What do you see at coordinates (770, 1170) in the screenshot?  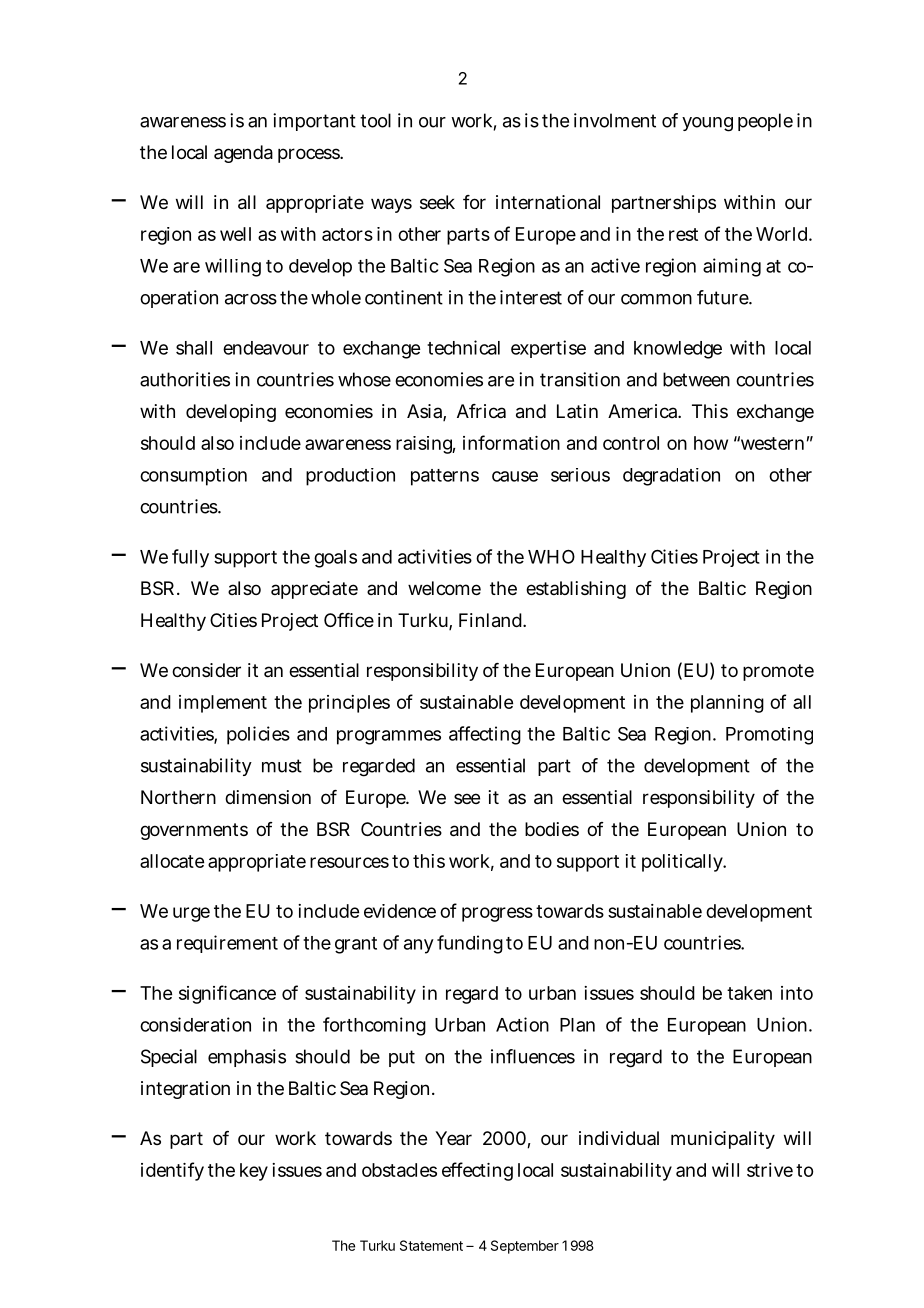 I see `strive` at bounding box center [770, 1170].
